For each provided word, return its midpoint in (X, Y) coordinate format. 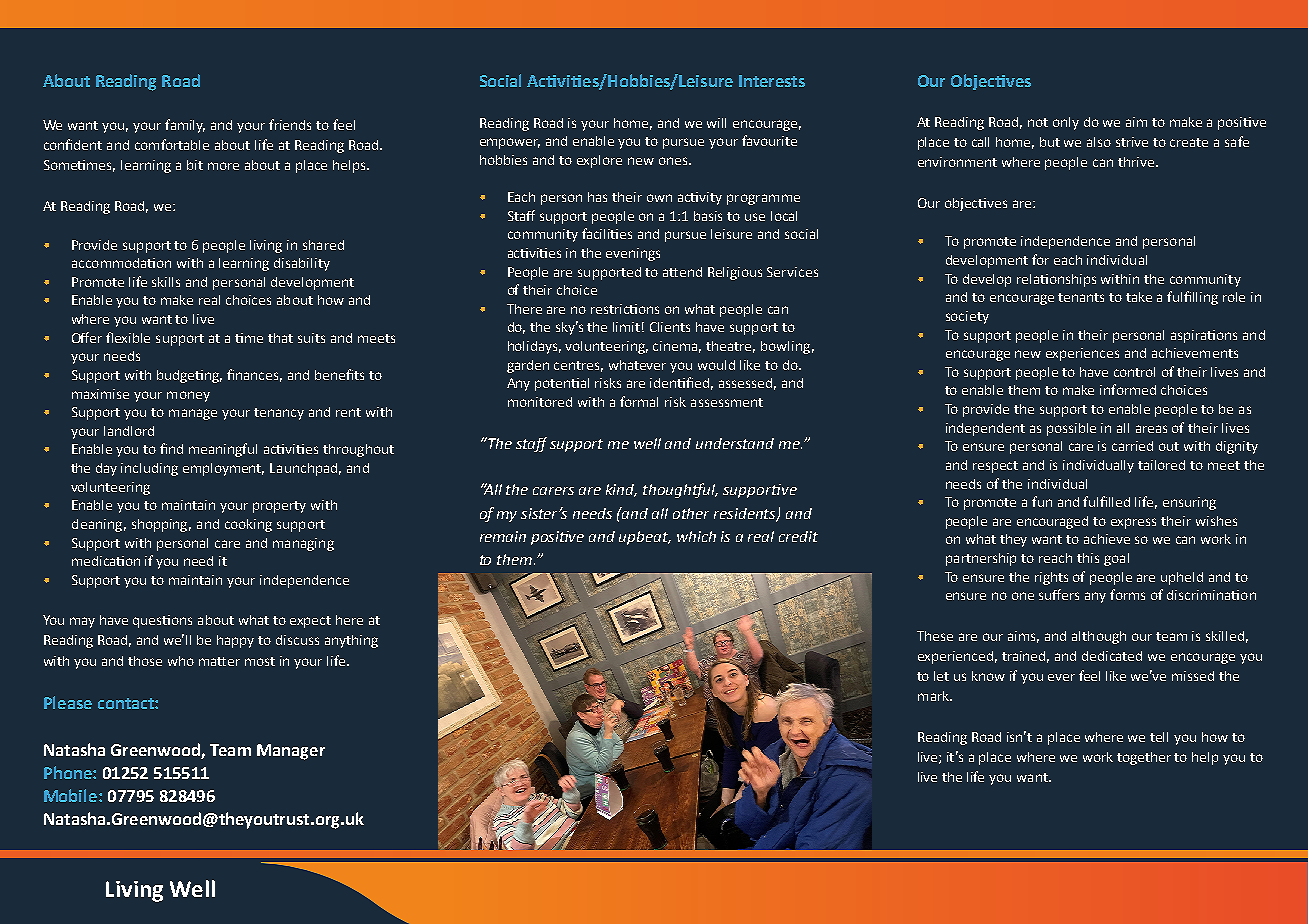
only (1066, 123)
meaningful (223, 450)
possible (1071, 429)
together (1144, 758)
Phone (69, 772)
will (716, 123)
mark (935, 696)
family (185, 126)
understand (735, 443)
